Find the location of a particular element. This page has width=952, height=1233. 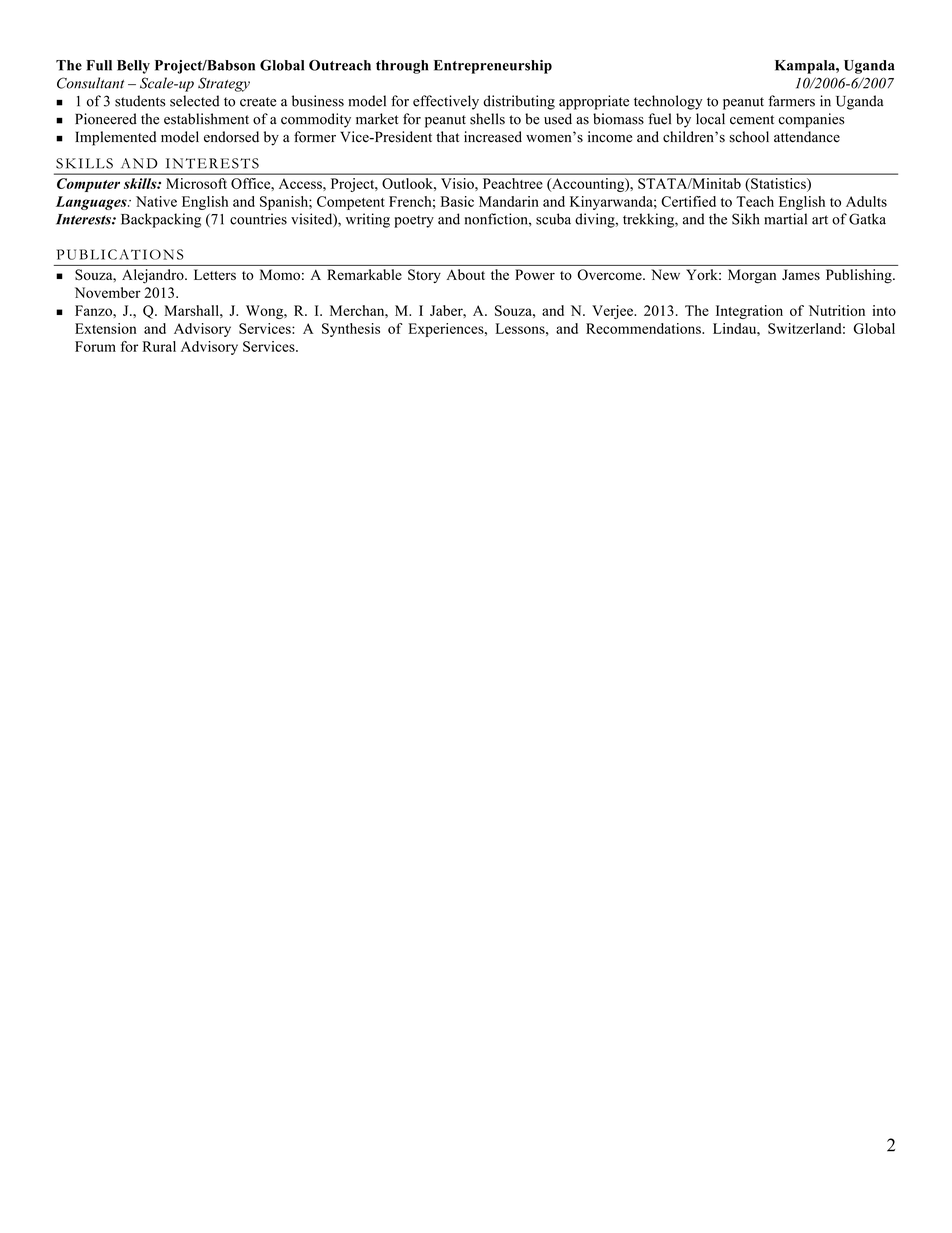

Entrepreneurship is located at coordinates (493, 67).
